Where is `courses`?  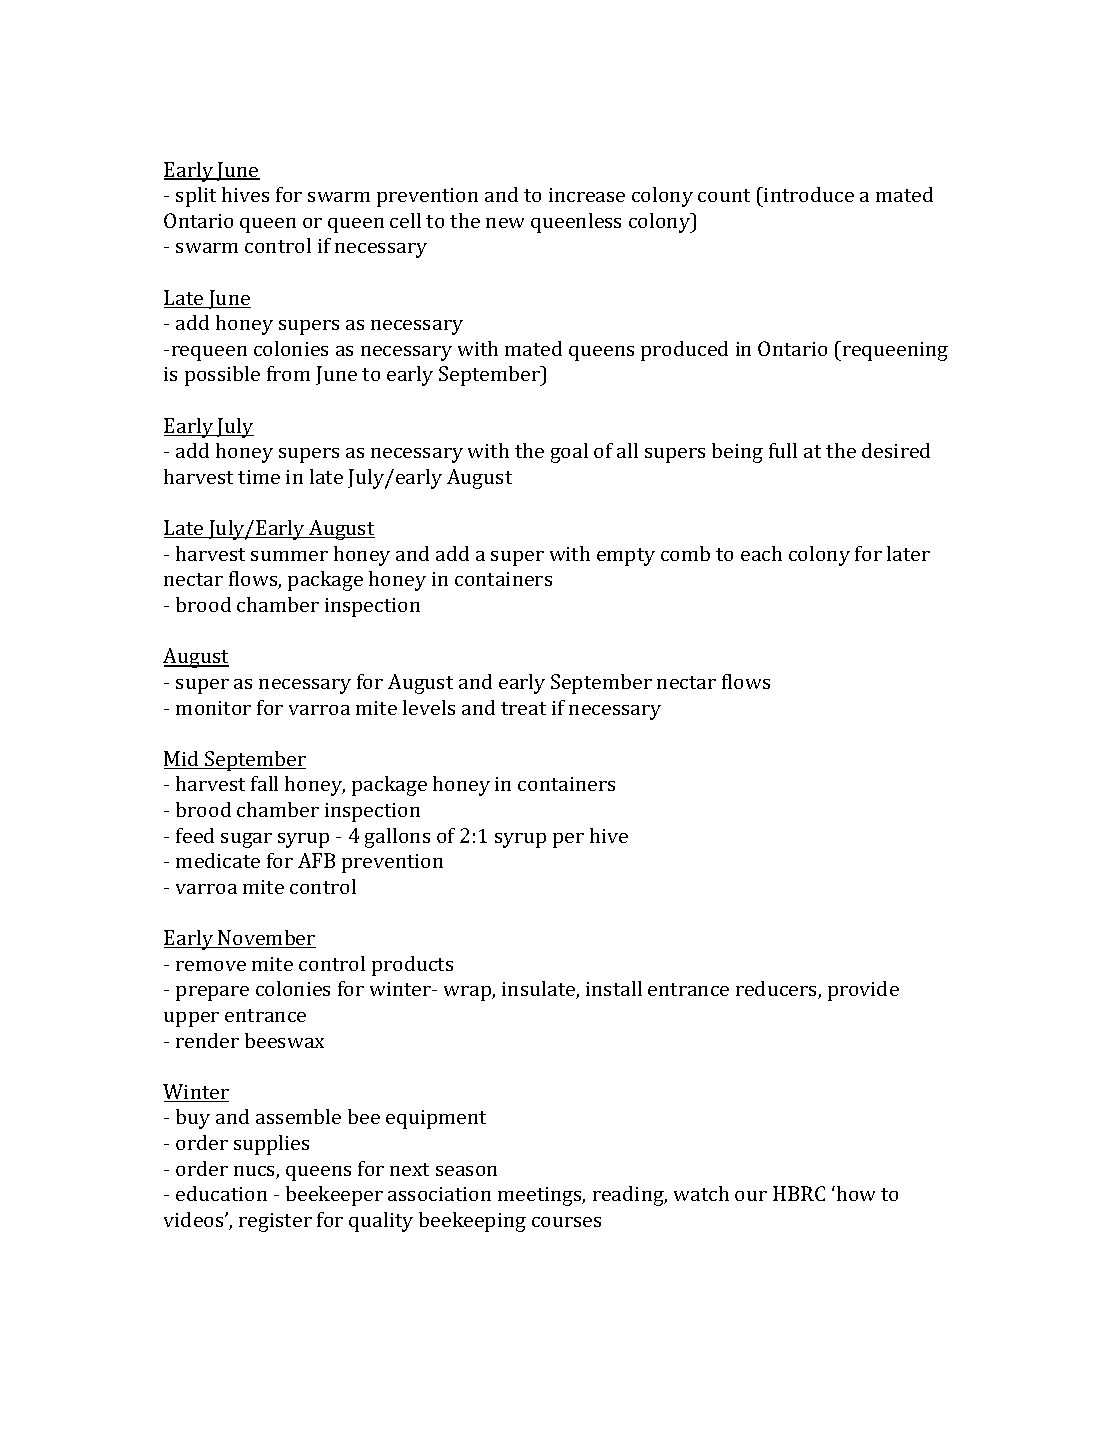 courses is located at coordinates (566, 1222).
